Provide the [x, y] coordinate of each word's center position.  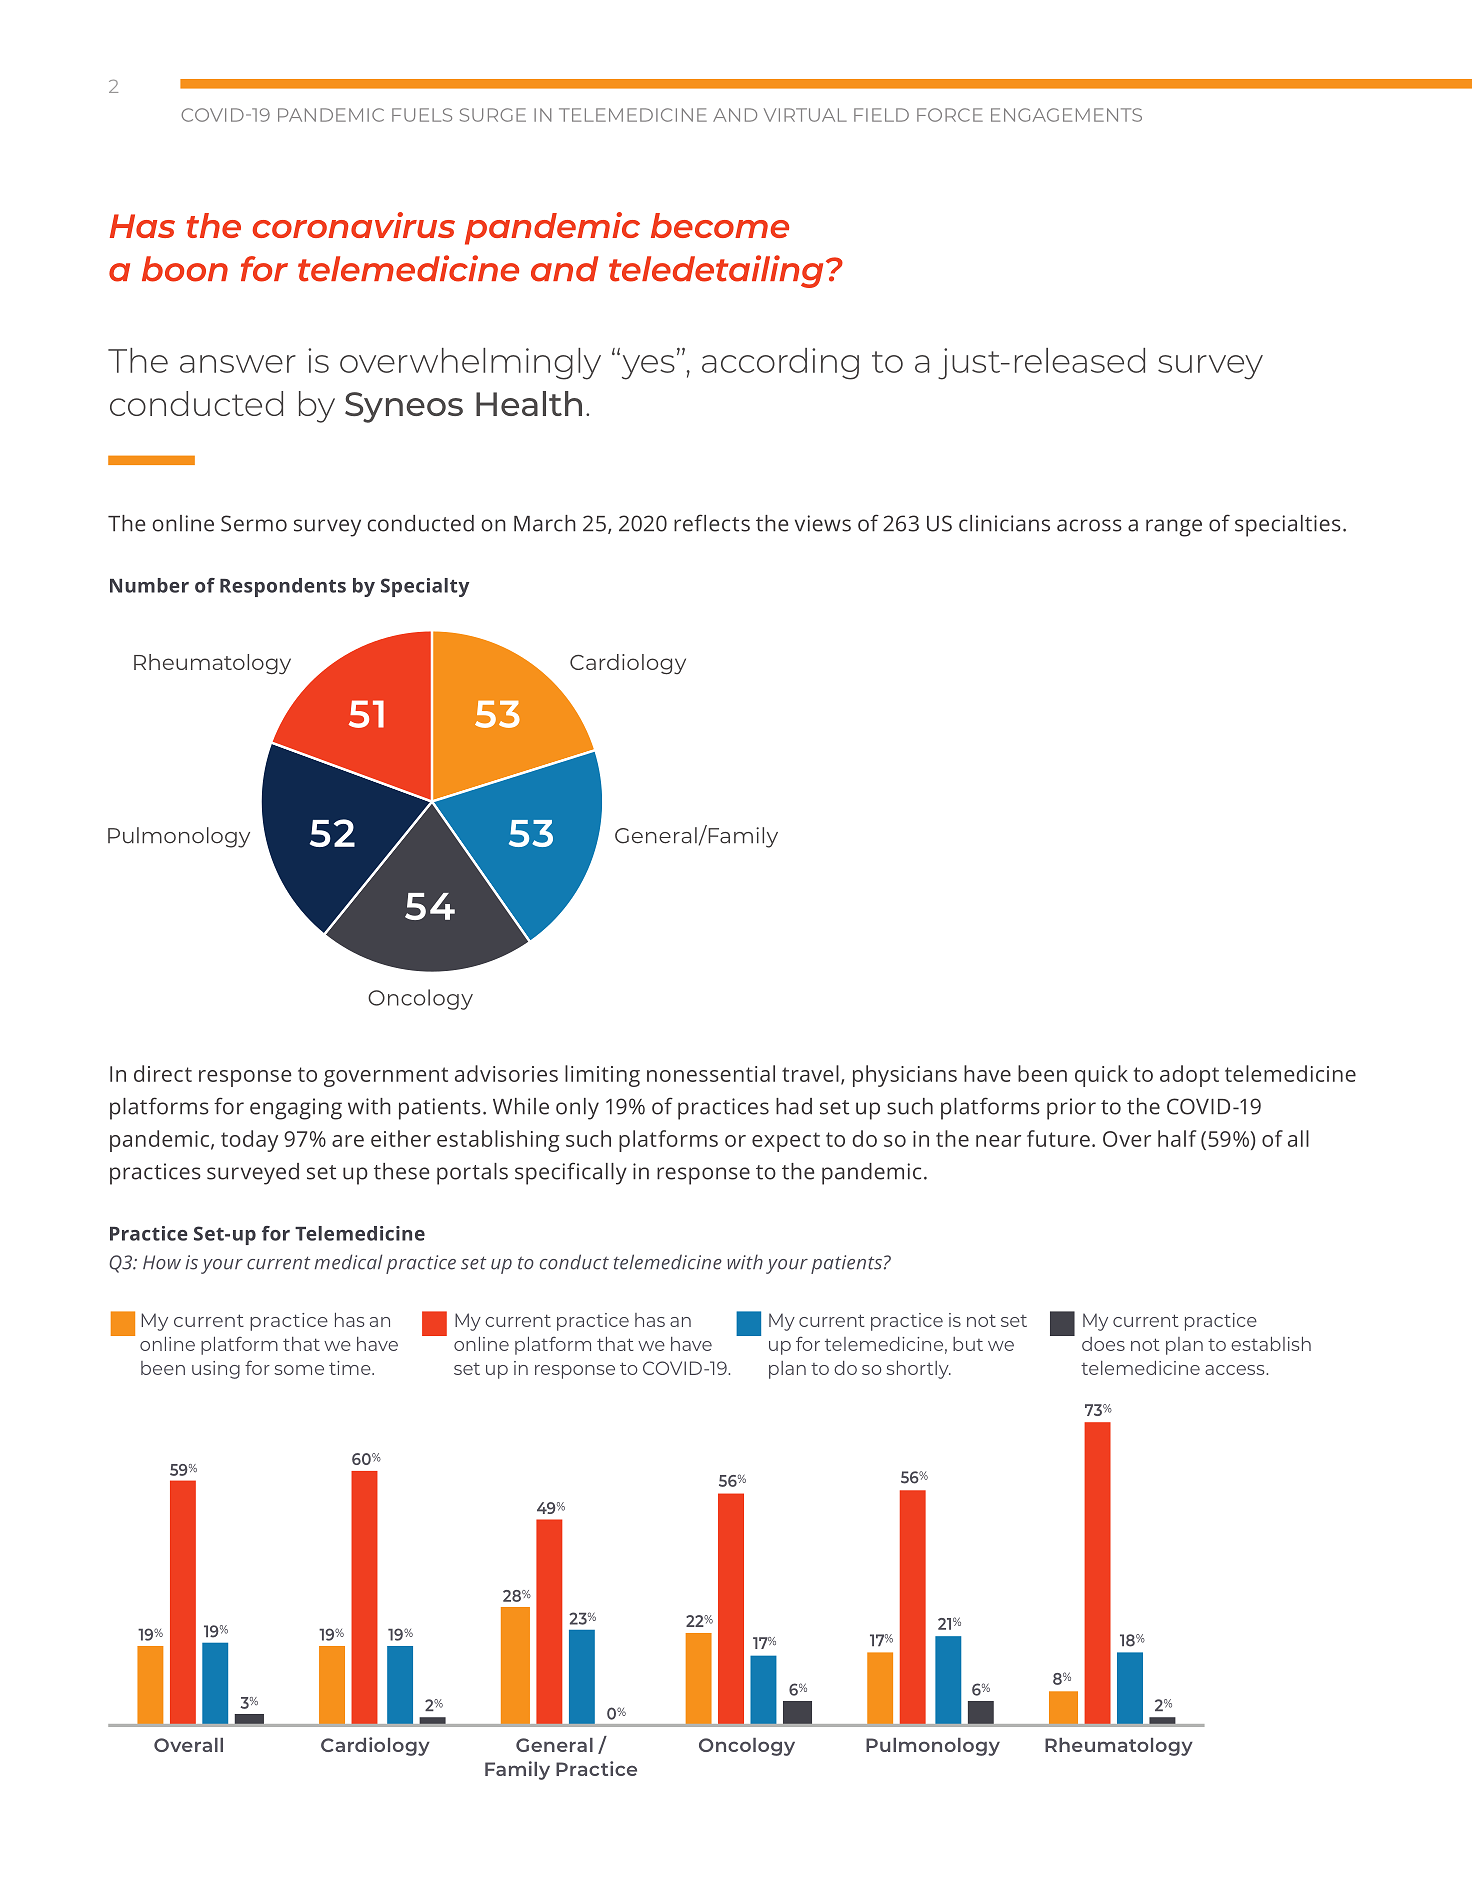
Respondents [283, 587]
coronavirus [354, 225]
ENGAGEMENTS [1066, 115]
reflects [712, 523]
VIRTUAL [805, 115]
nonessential [711, 1073]
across [1089, 525]
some [299, 1370]
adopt [1189, 1076]
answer [238, 364]
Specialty [425, 587]
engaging [296, 1109]
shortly [918, 1370]
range [1174, 528]
